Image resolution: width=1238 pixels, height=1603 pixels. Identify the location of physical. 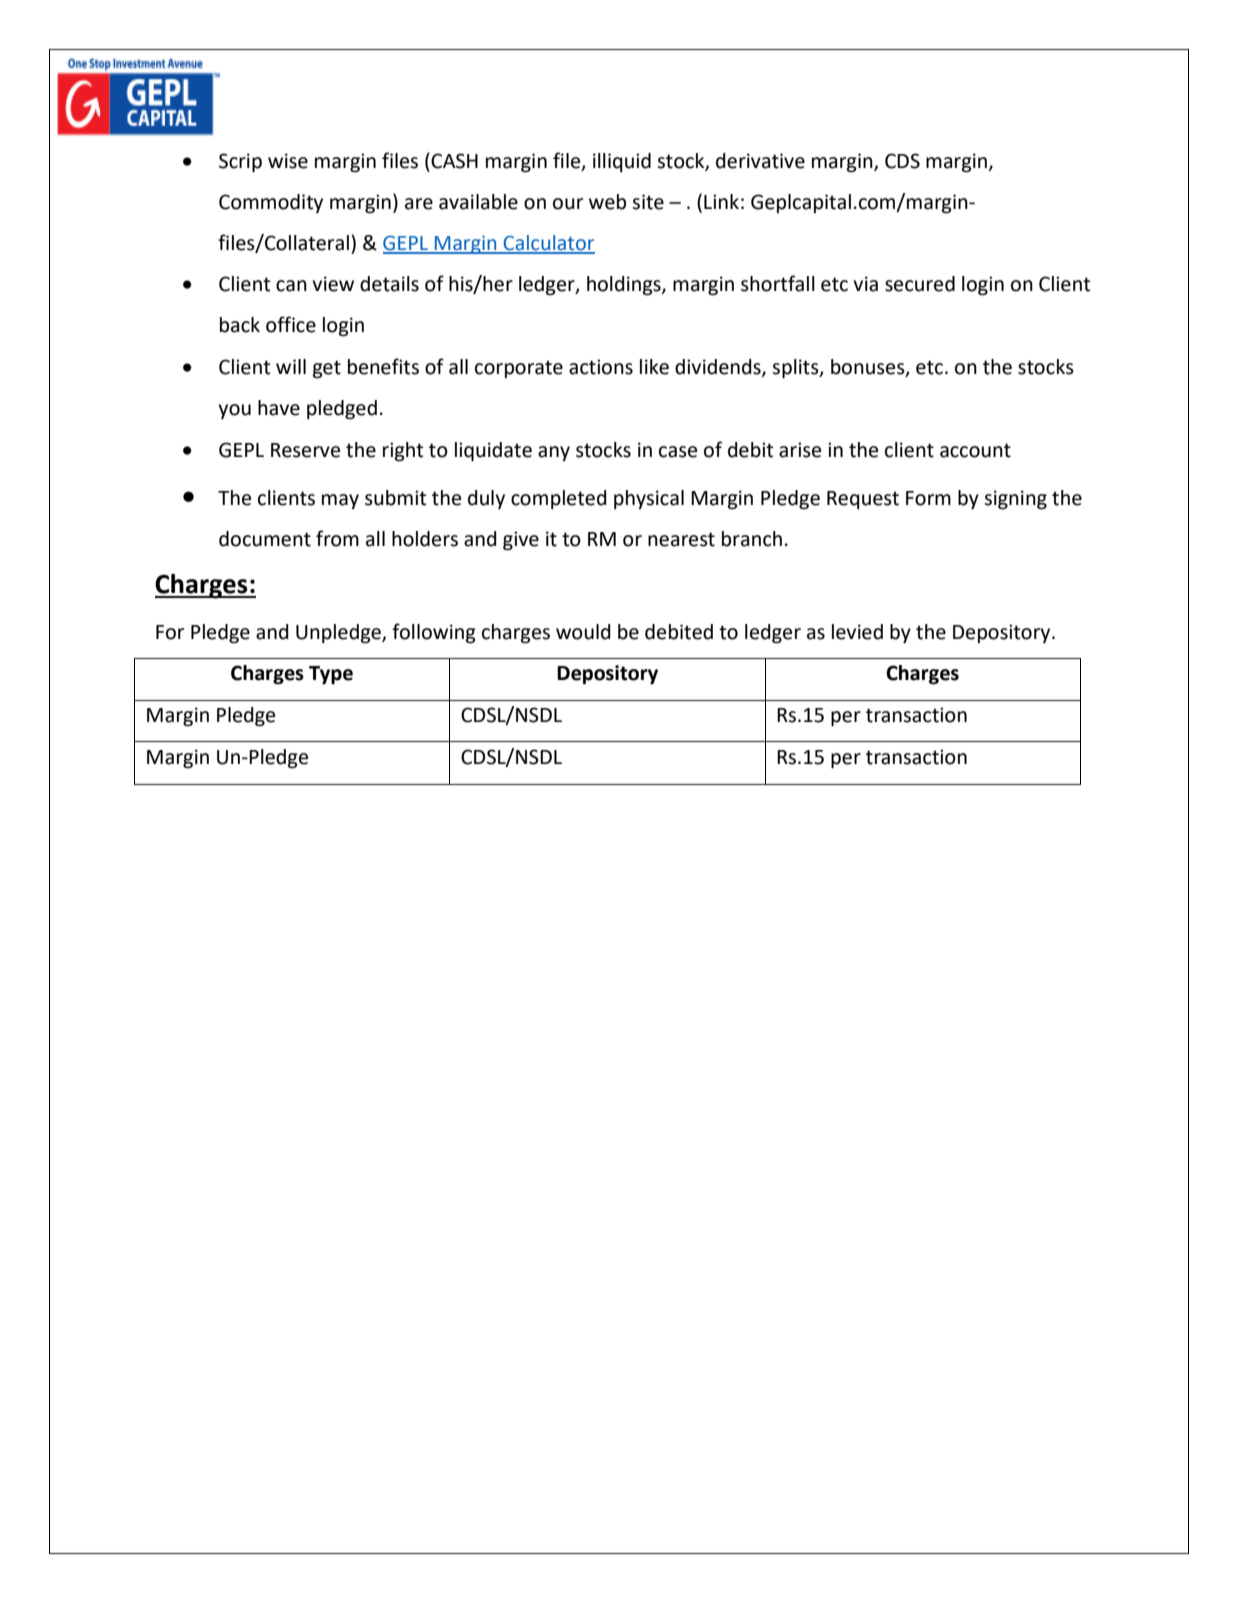
(649, 499).
